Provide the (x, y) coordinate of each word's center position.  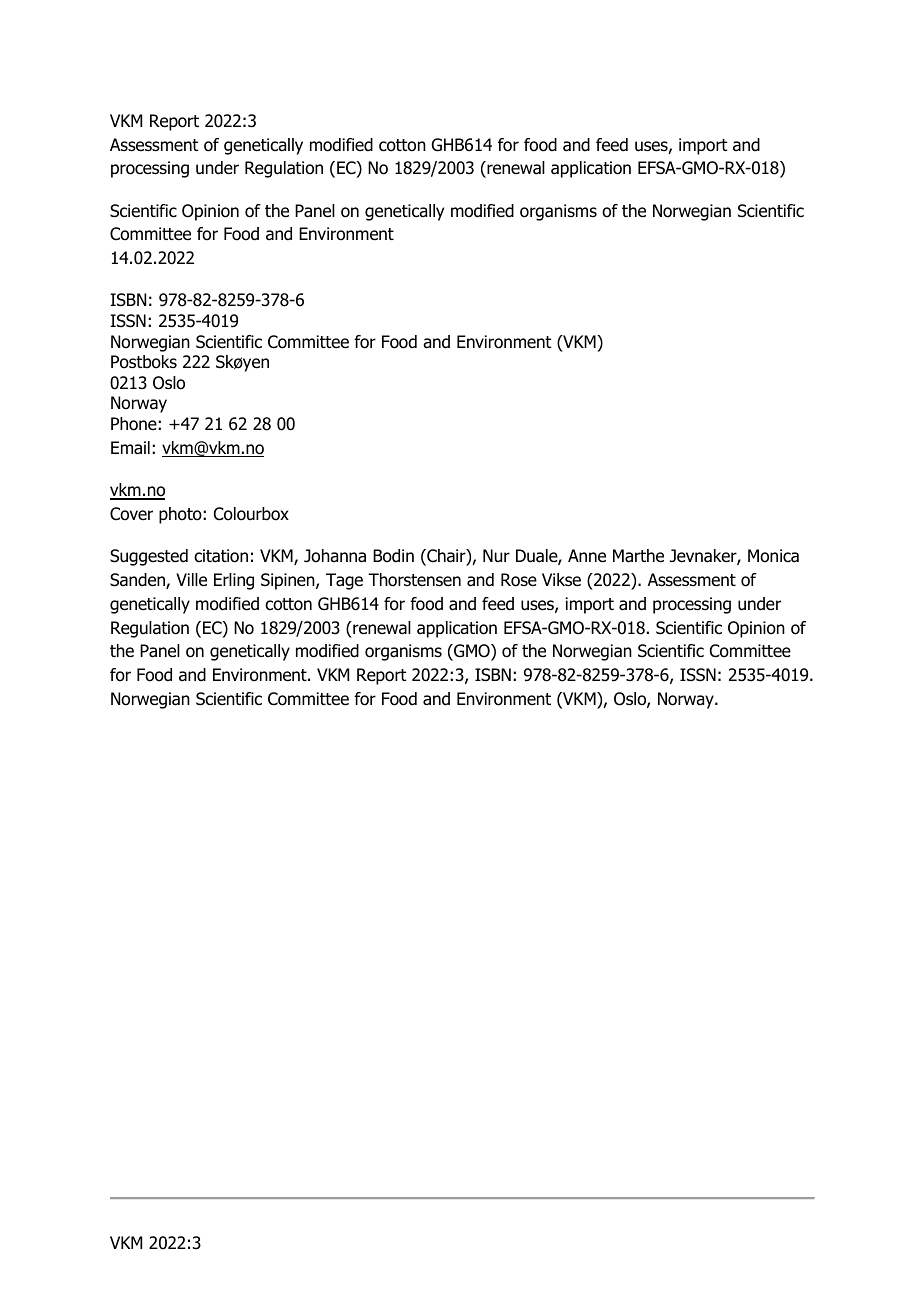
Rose (519, 580)
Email (130, 448)
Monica (773, 556)
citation (221, 556)
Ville (191, 580)
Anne (587, 556)
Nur (496, 556)
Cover (131, 514)
